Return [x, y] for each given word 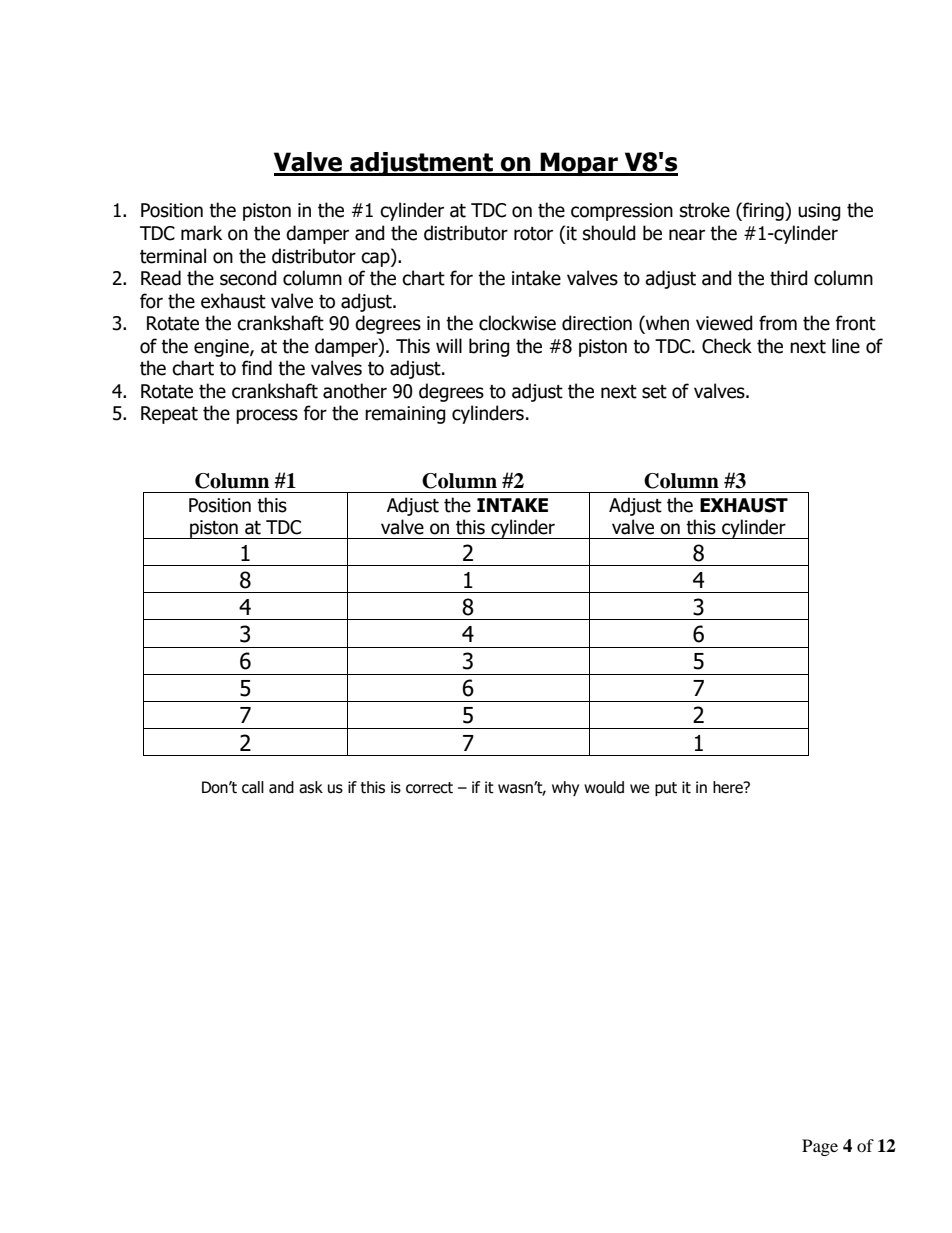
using [819, 212]
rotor [533, 234]
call [253, 787]
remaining [405, 415]
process [267, 416]
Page [820, 1147]
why [565, 788]
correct [429, 788]
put [666, 789]
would [604, 787]
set [654, 392]
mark [201, 233]
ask [311, 787]
